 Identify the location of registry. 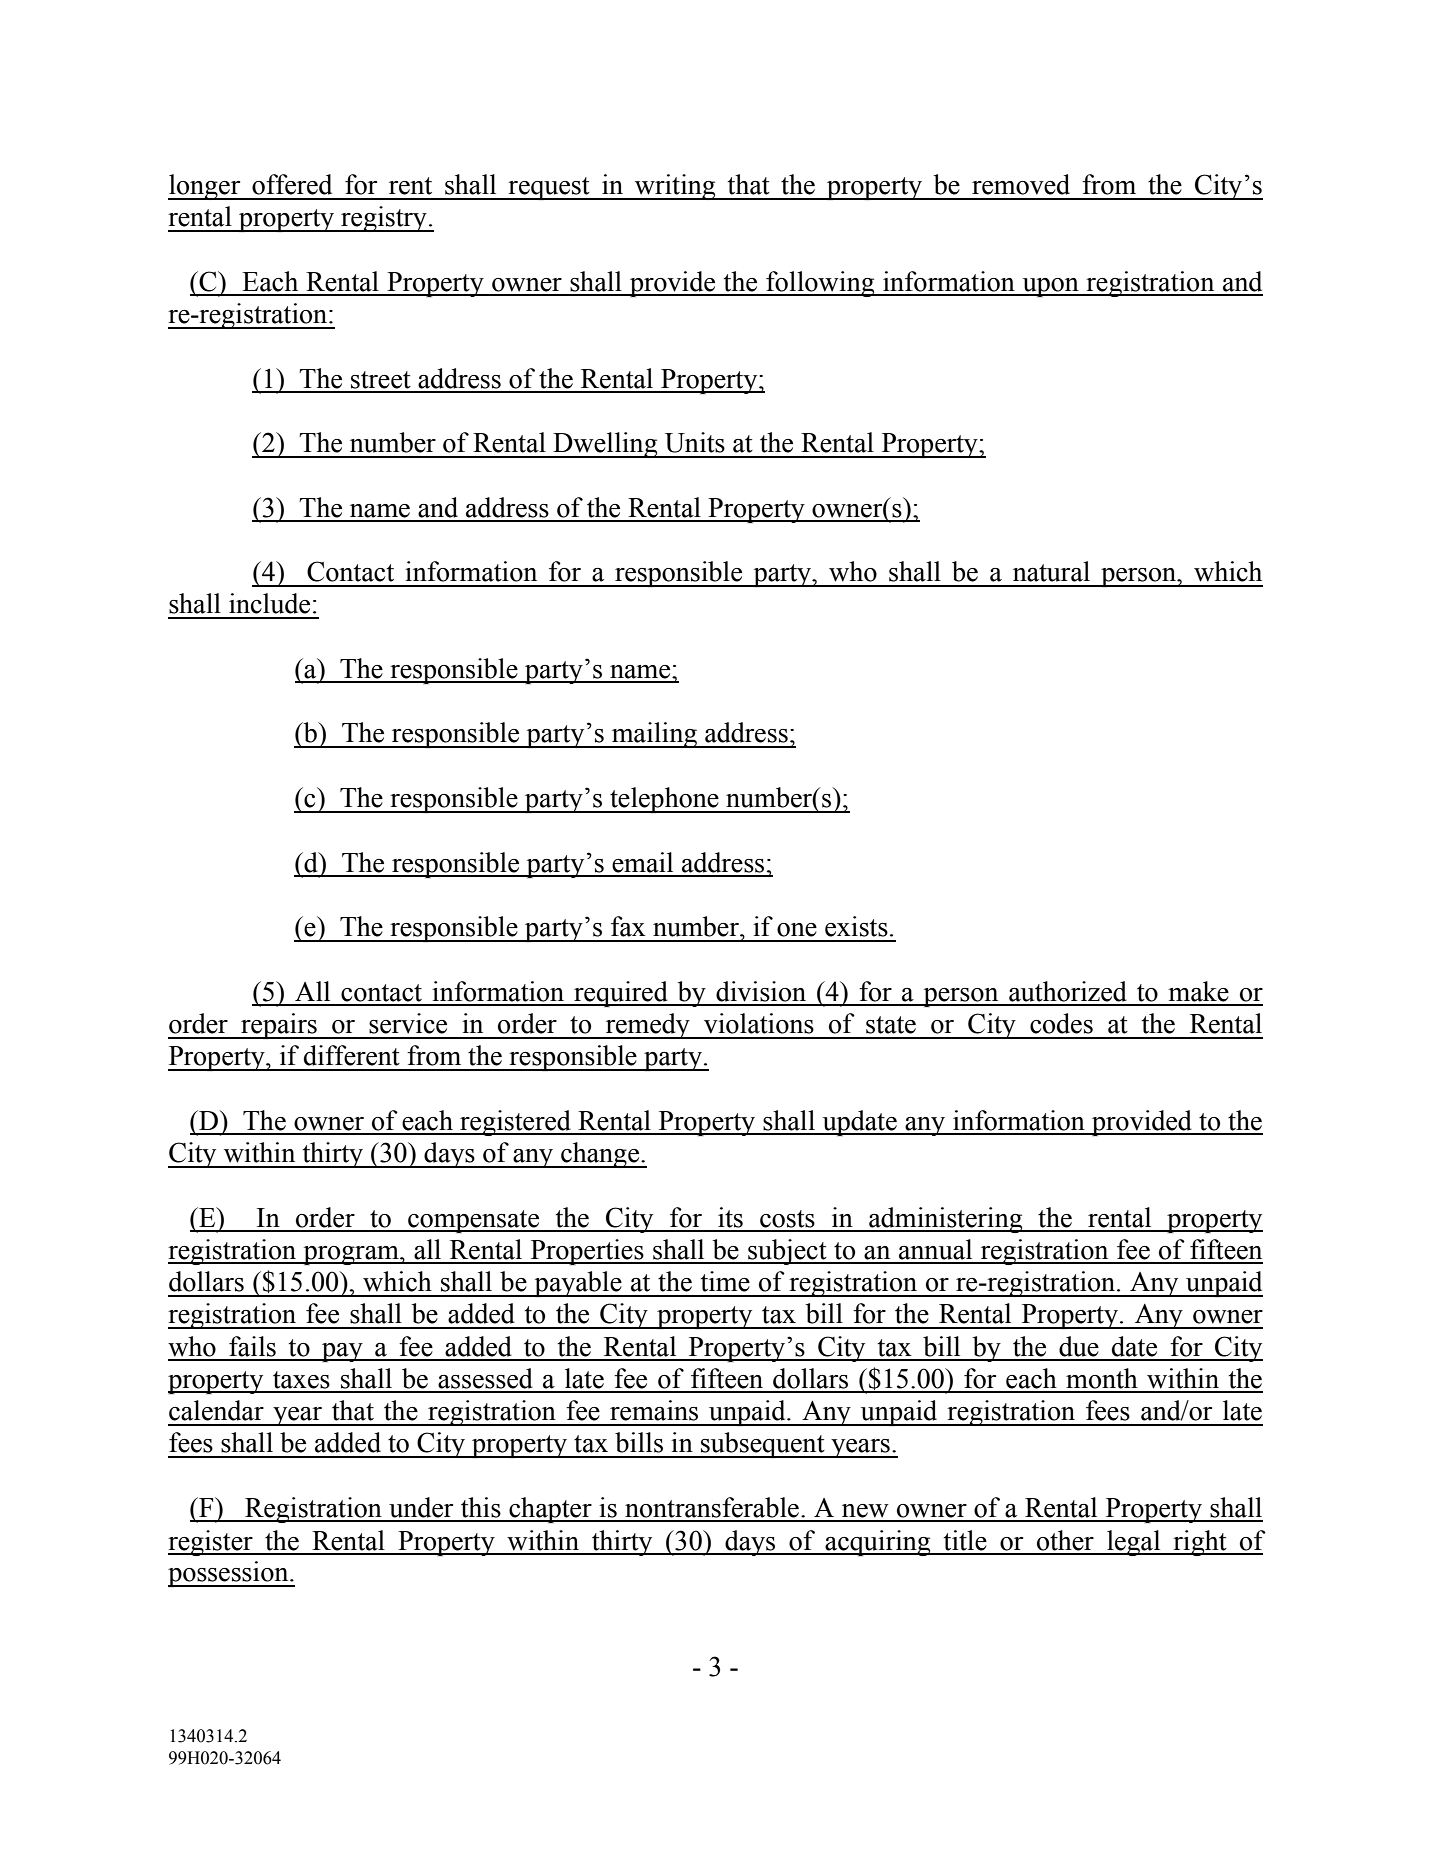
(384, 219).
